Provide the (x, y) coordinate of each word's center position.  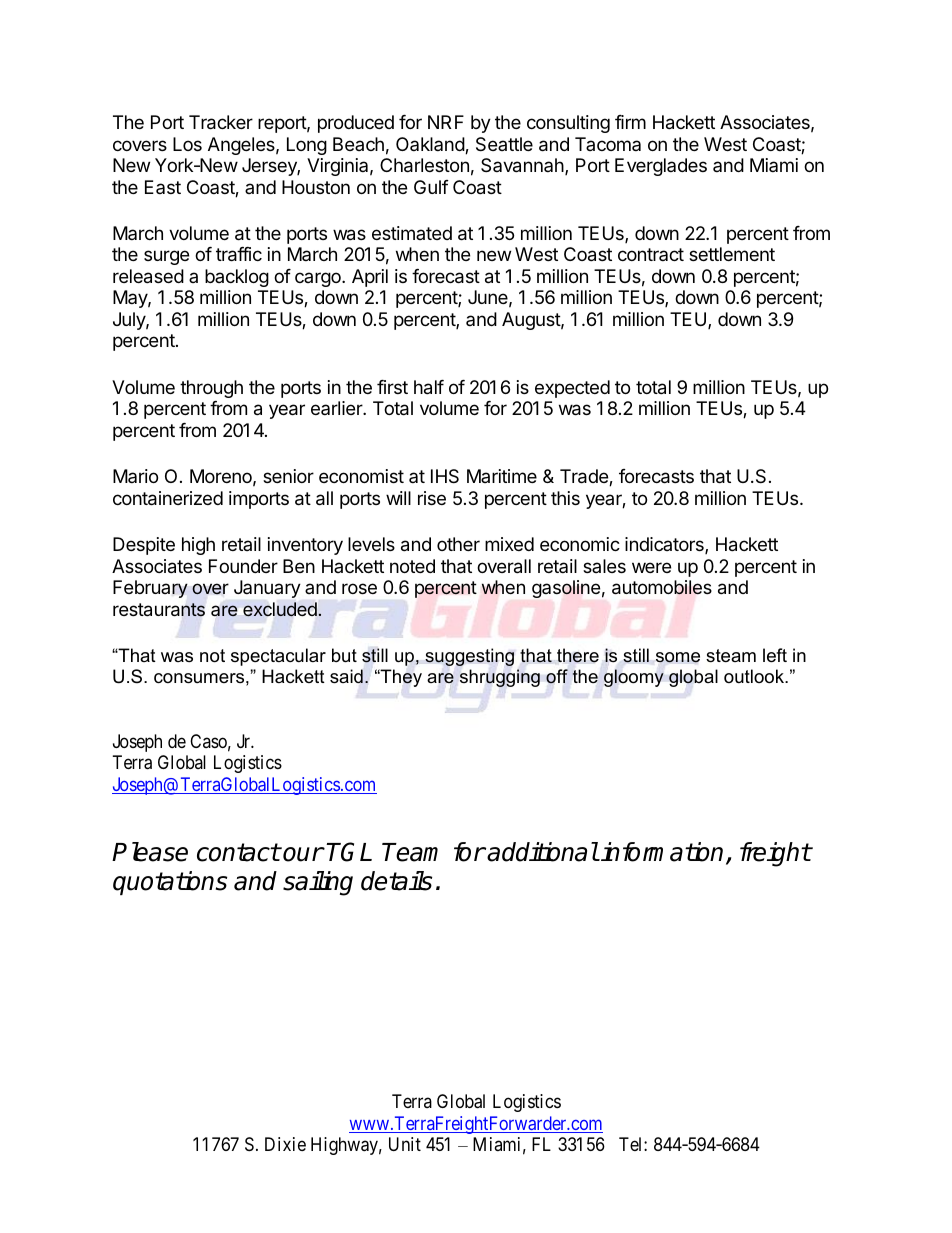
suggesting (469, 657)
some (678, 657)
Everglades (661, 167)
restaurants (159, 610)
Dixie (285, 1144)
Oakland (431, 145)
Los (187, 144)
